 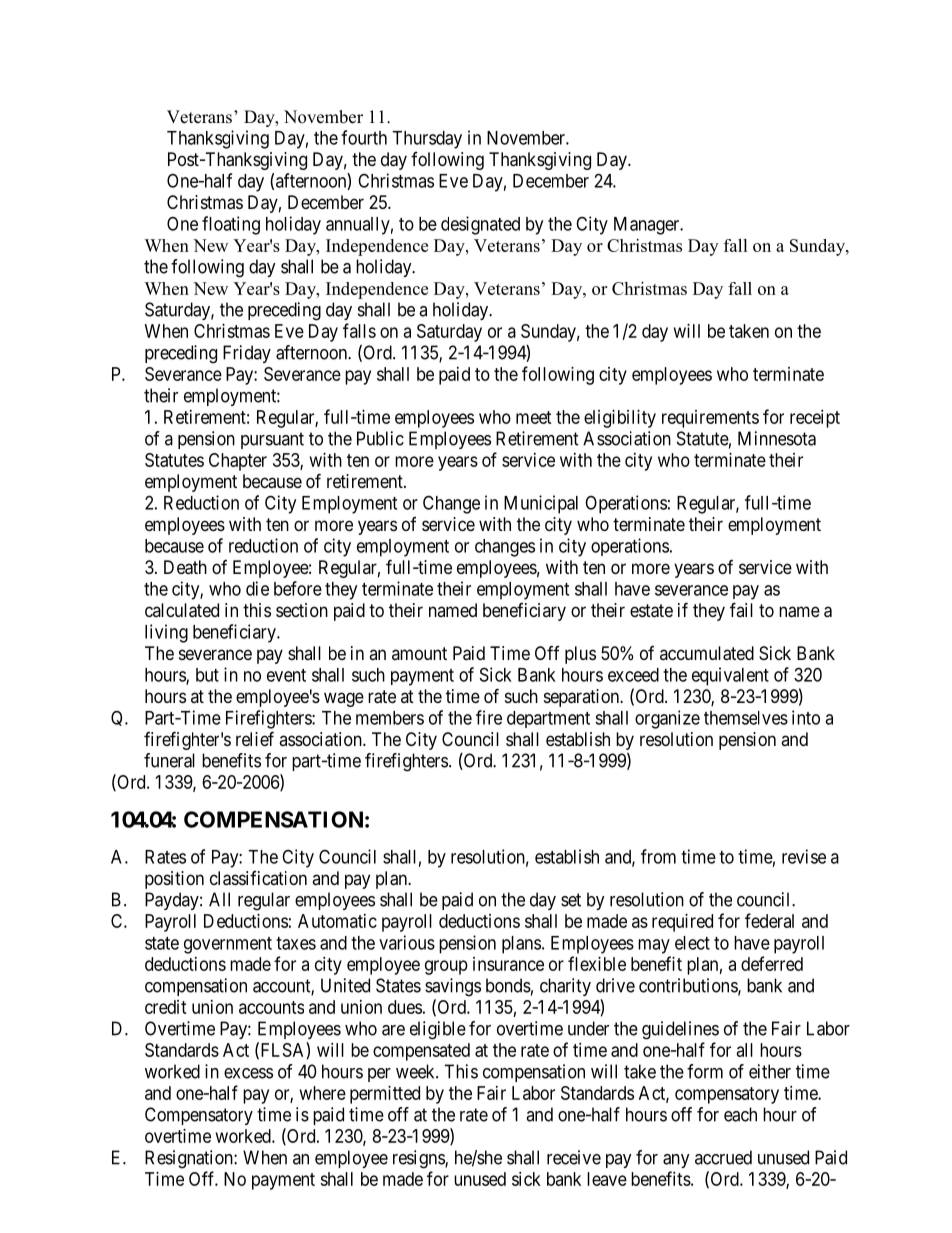 I want to click on floating, so click(x=231, y=225).
